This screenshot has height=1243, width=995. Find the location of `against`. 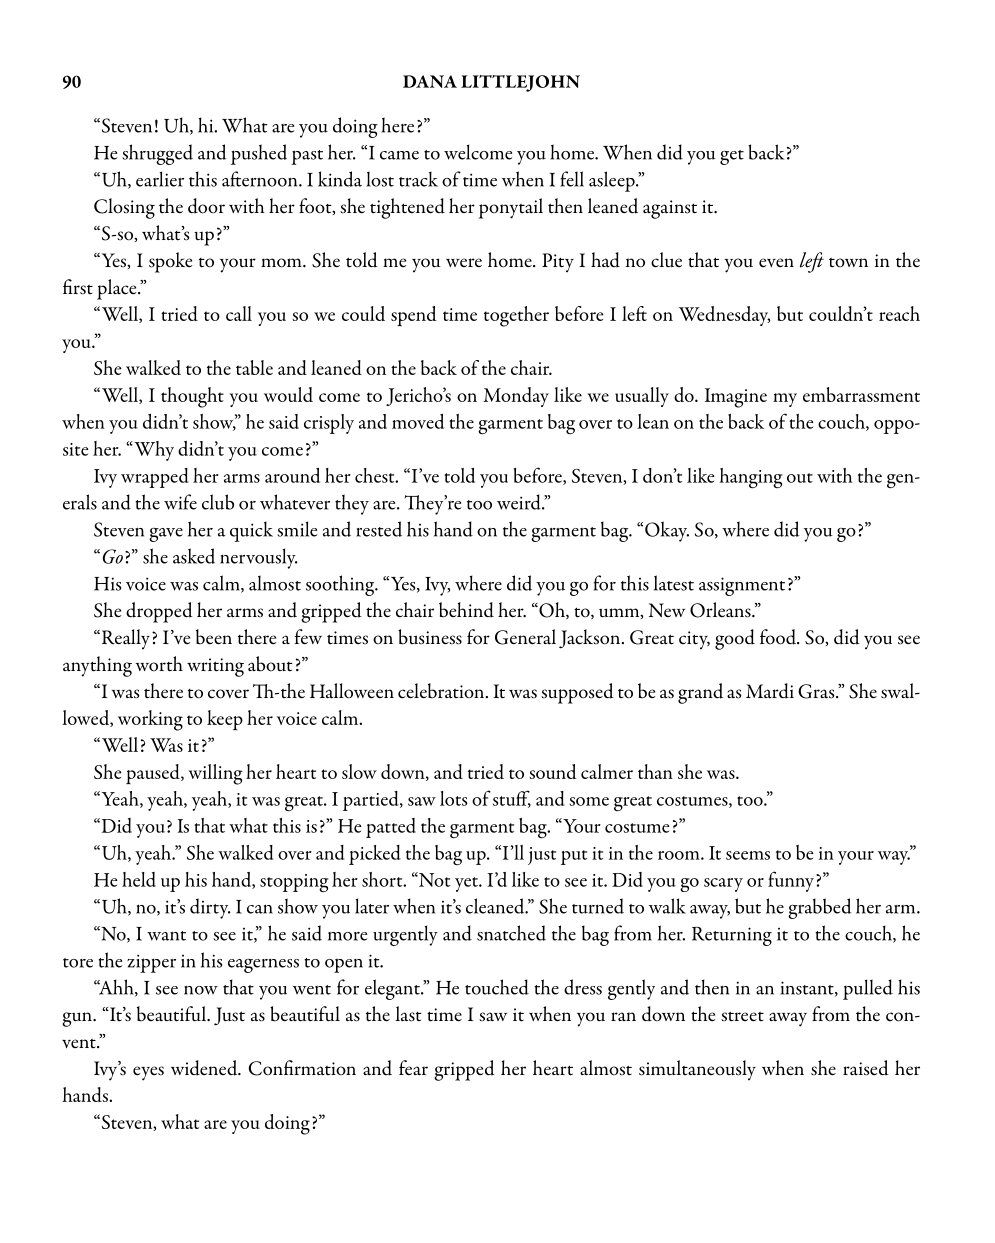

against is located at coordinates (670, 209).
